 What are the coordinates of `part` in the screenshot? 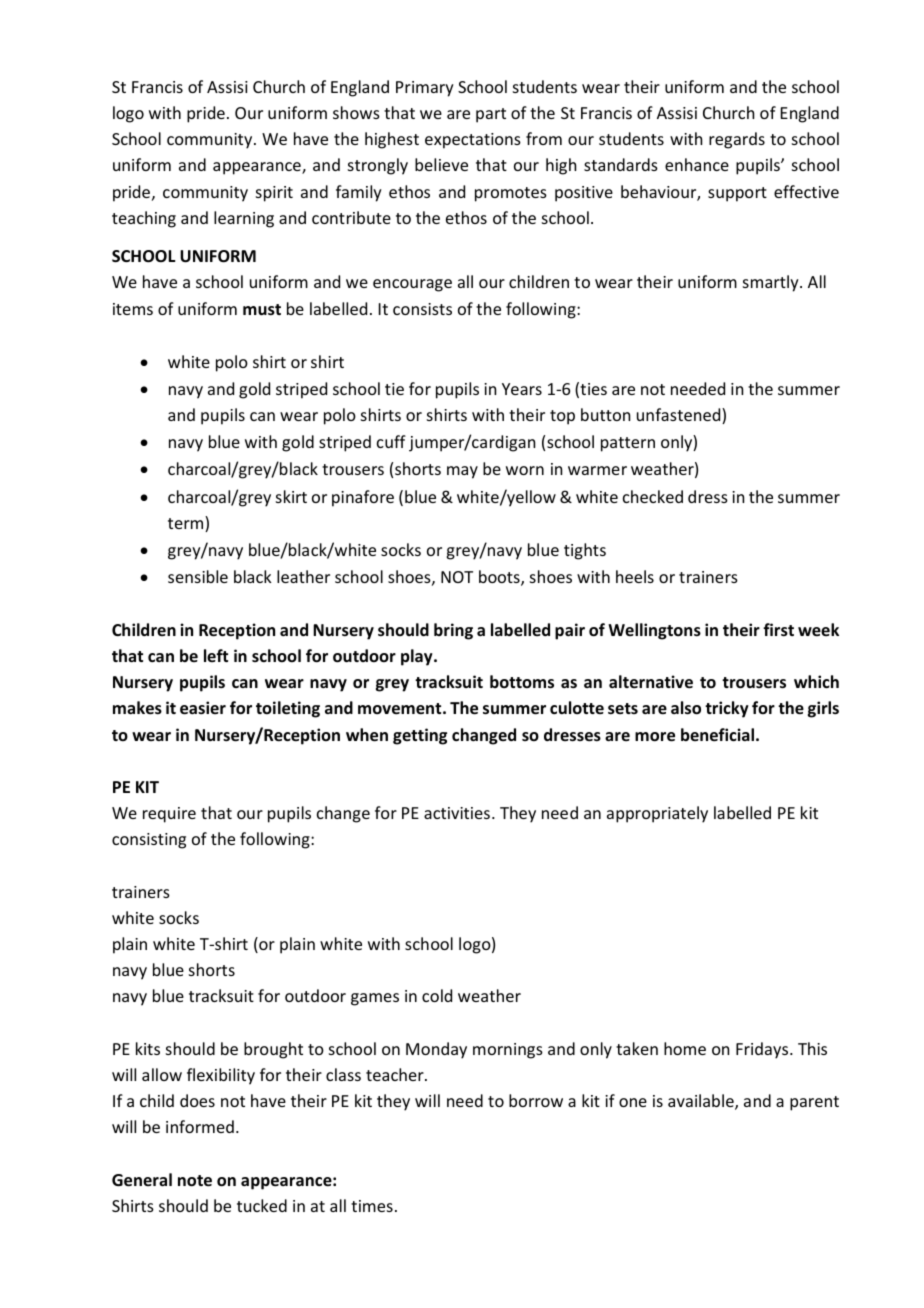 It's located at (491, 115).
